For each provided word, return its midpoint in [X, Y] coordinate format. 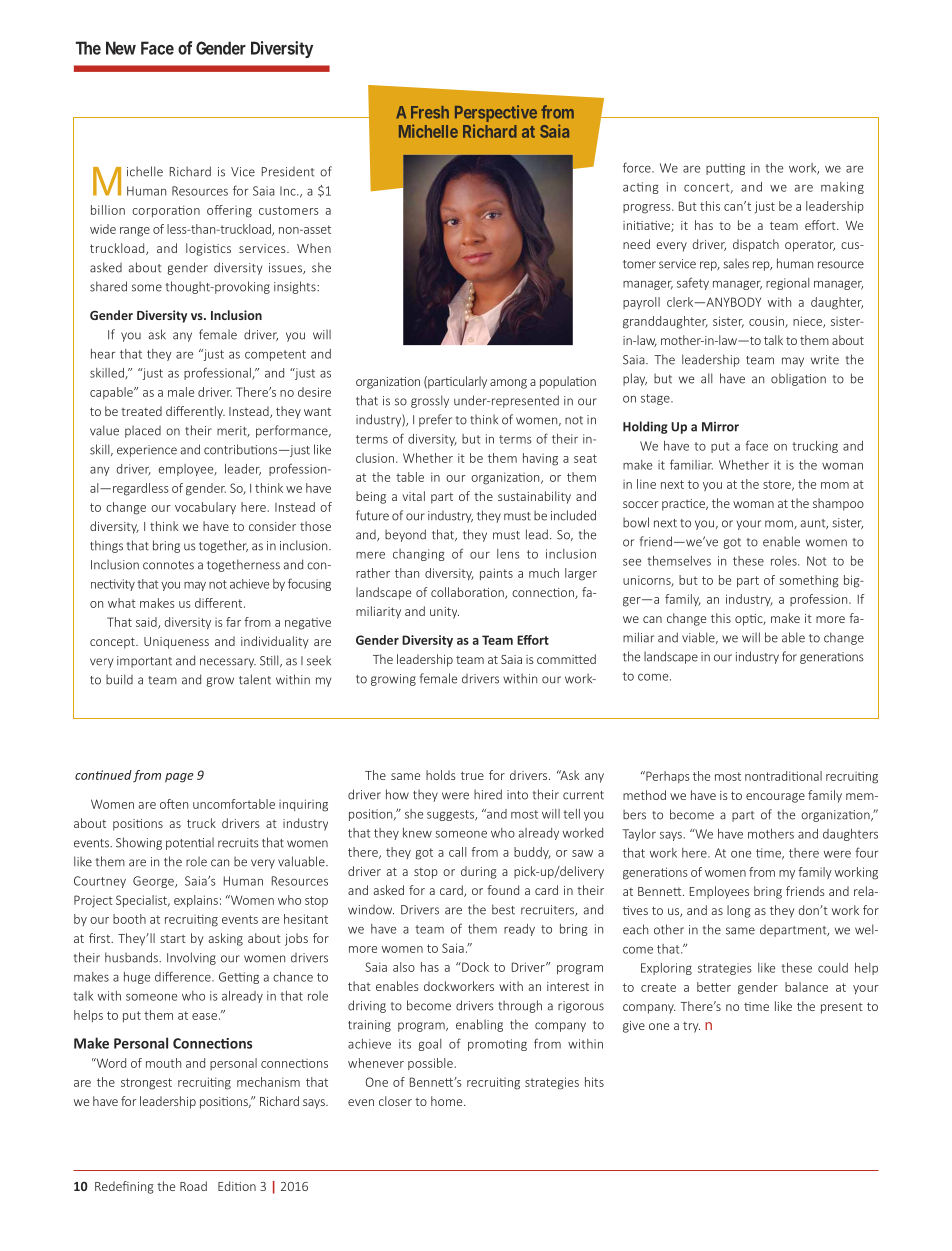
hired [488, 794]
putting [725, 169]
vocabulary [205, 508]
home [448, 1101]
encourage [775, 798]
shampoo [838, 504]
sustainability [534, 497]
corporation [166, 211]
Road [193, 1186]
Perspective [496, 115]
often [174, 804]
